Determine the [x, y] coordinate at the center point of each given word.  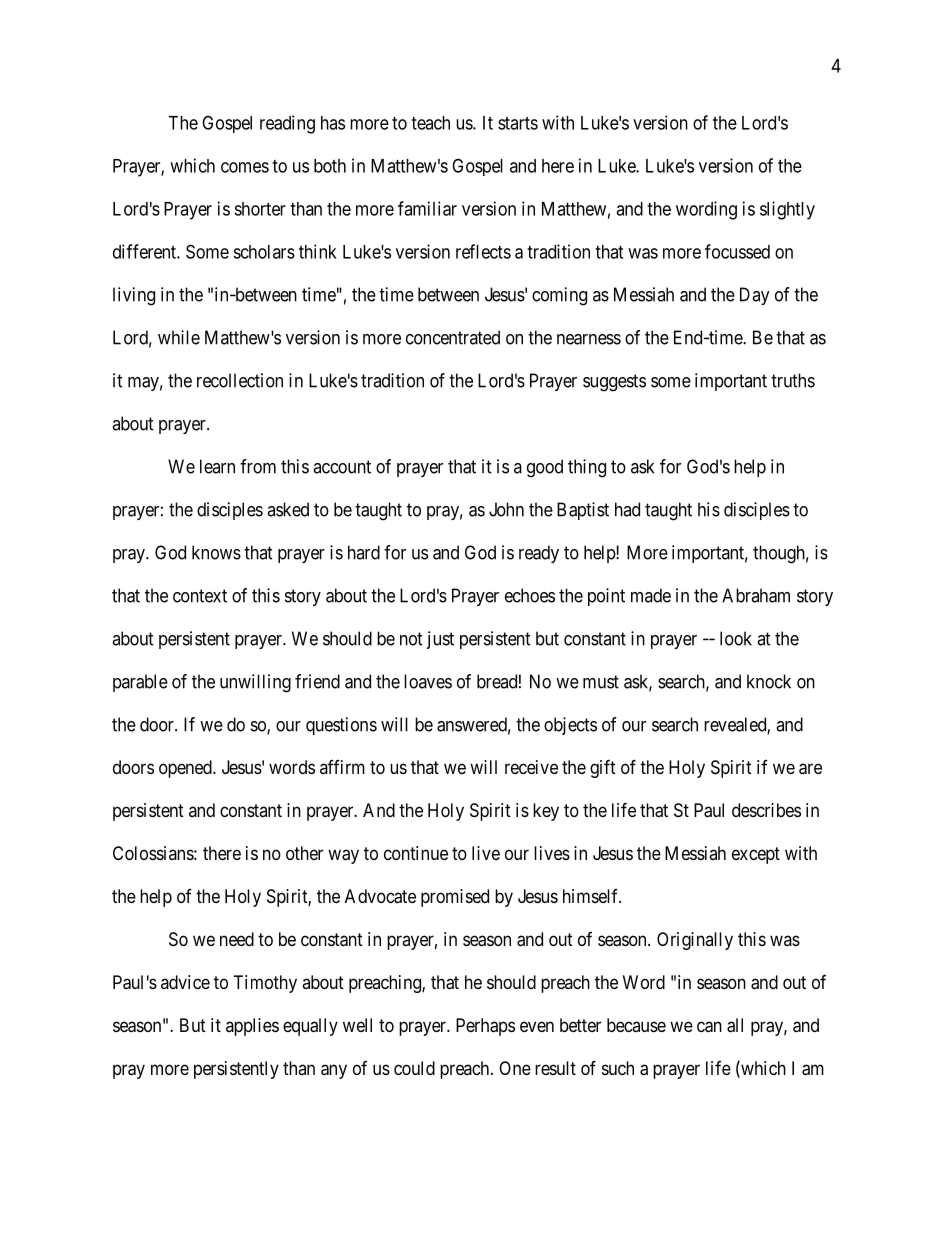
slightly [787, 210]
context [200, 596]
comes [245, 167]
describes [766, 810]
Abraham [756, 595]
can [709, 1027]
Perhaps [485, 1027]
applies [252, 1027]
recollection [240, 380]
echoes [530, 595]
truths [793, 380]
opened [186, 769]
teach [430, 123]
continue [416, 853]
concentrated [453, 337]
